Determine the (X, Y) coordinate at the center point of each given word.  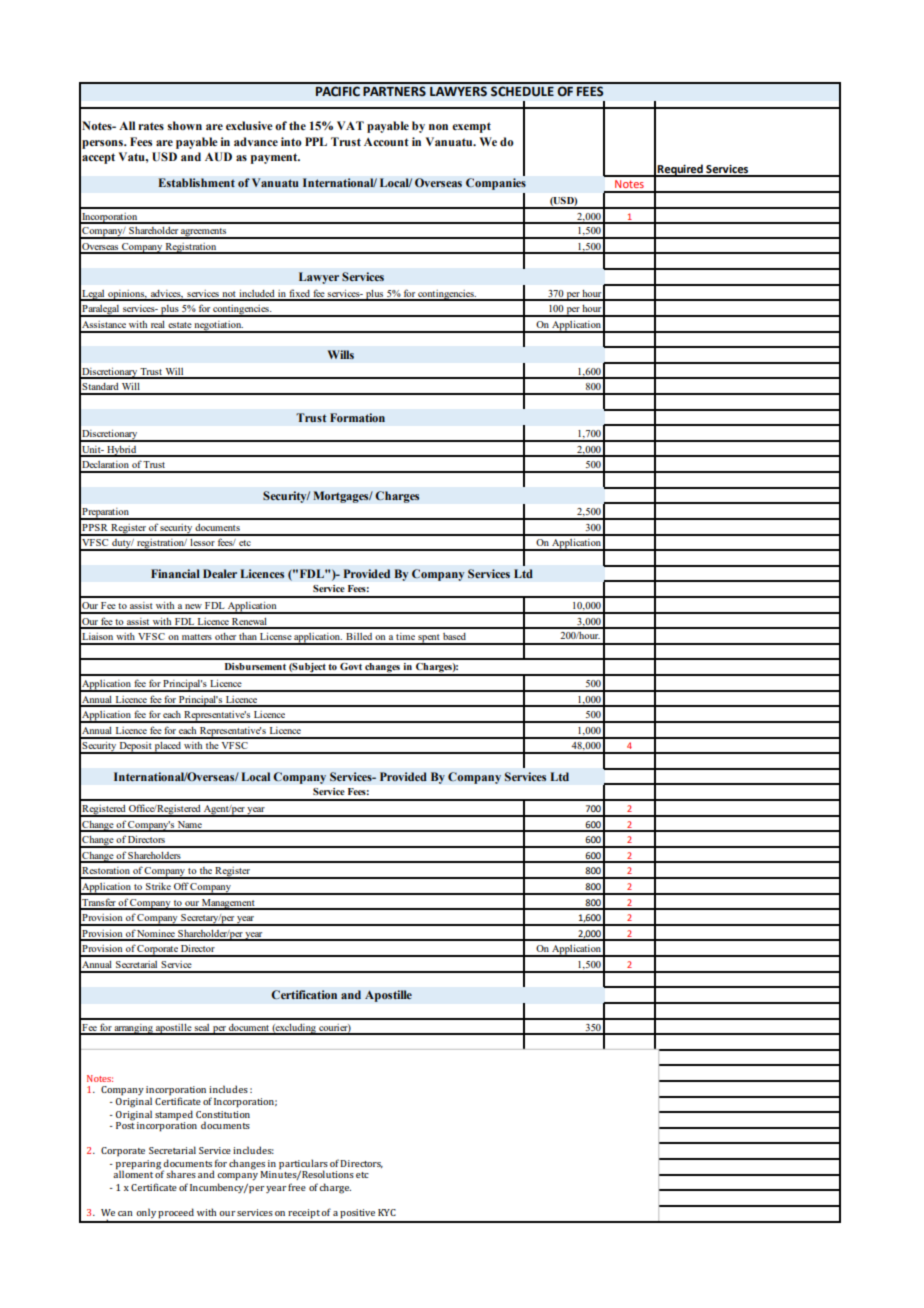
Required (680, 170)
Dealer (220, 573)
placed (168, 748)
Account (386, 142)
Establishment (196, 182)
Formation (357, 417)
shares (181, 1174)
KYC (387, 1212)
